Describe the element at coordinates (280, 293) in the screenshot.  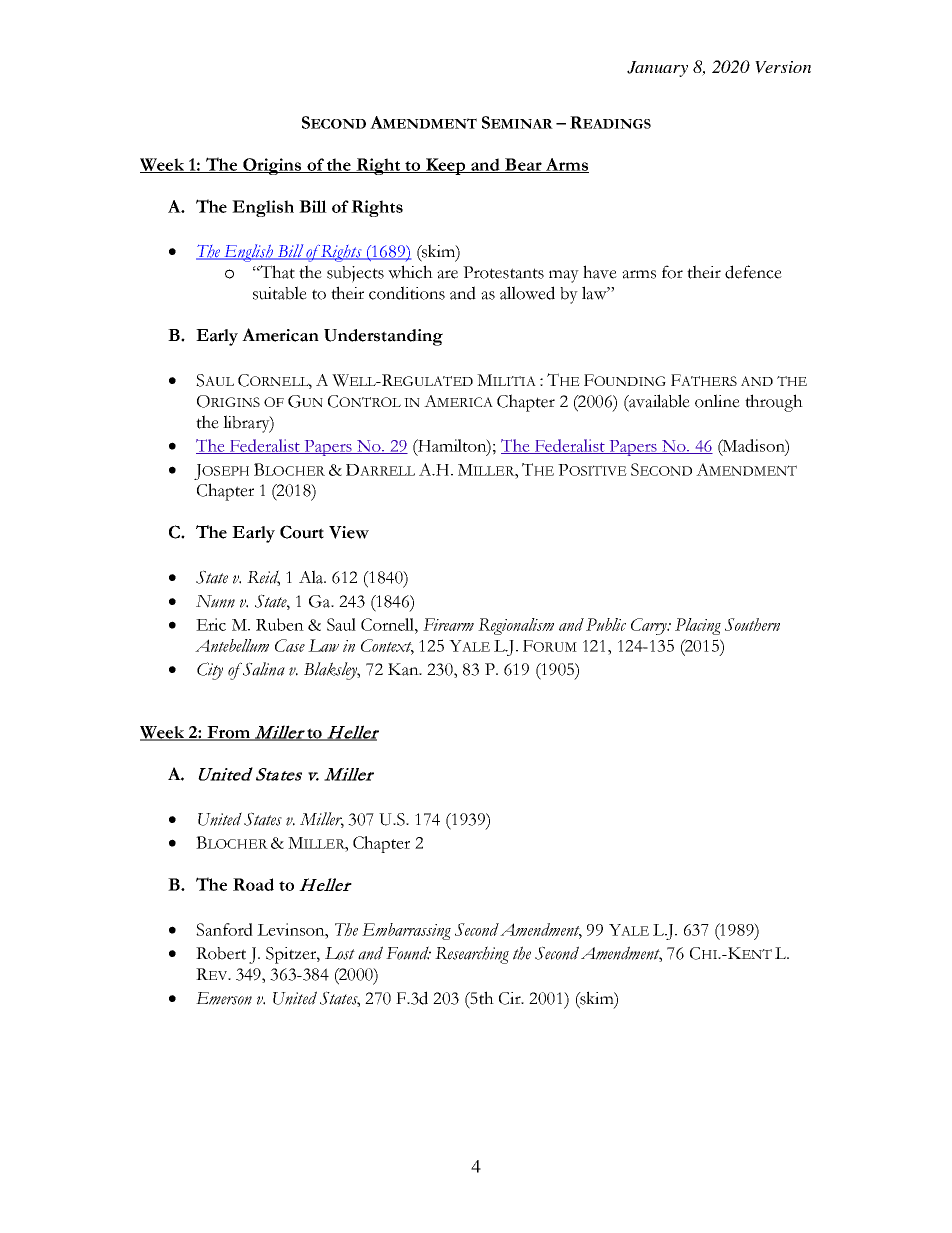
I see `suitable` at that location.
